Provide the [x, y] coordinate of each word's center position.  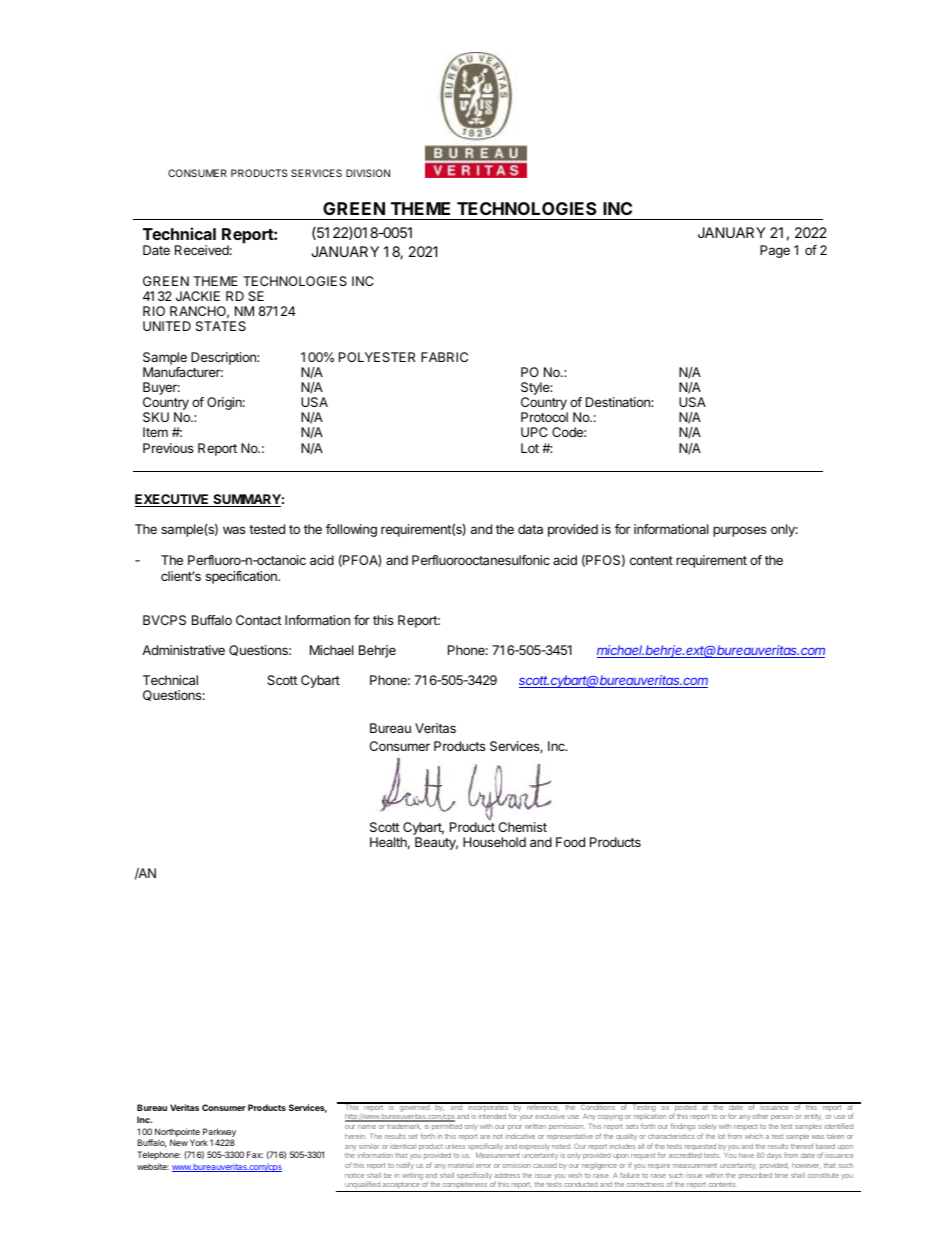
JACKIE [198, 296]
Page [775, 251]
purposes [740, 531]
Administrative [183, 650]
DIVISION [368, 173]
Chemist [523, 827]
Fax [255, 1154]
